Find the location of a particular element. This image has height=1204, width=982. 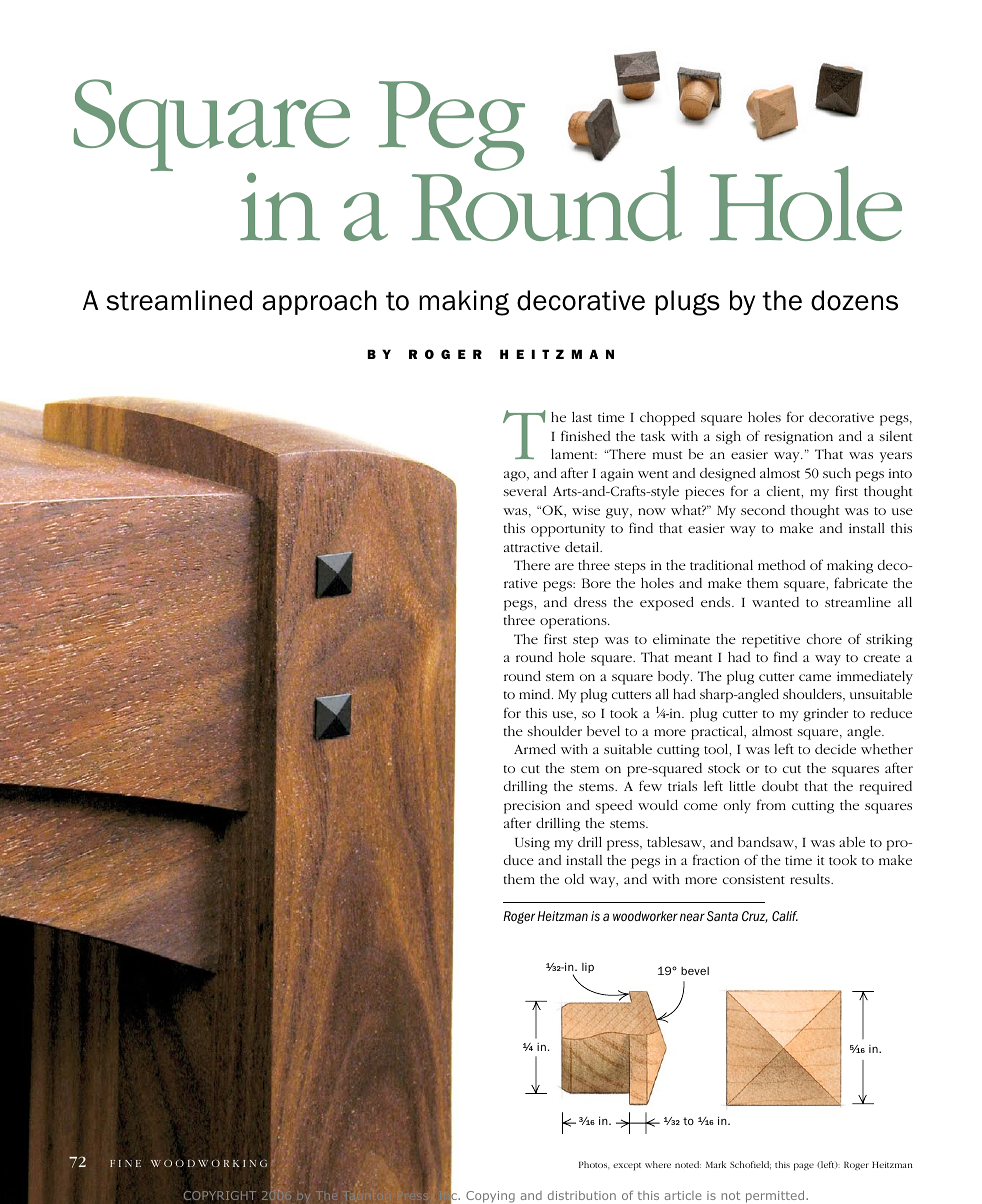

old is located at coordinates (574, 879).
